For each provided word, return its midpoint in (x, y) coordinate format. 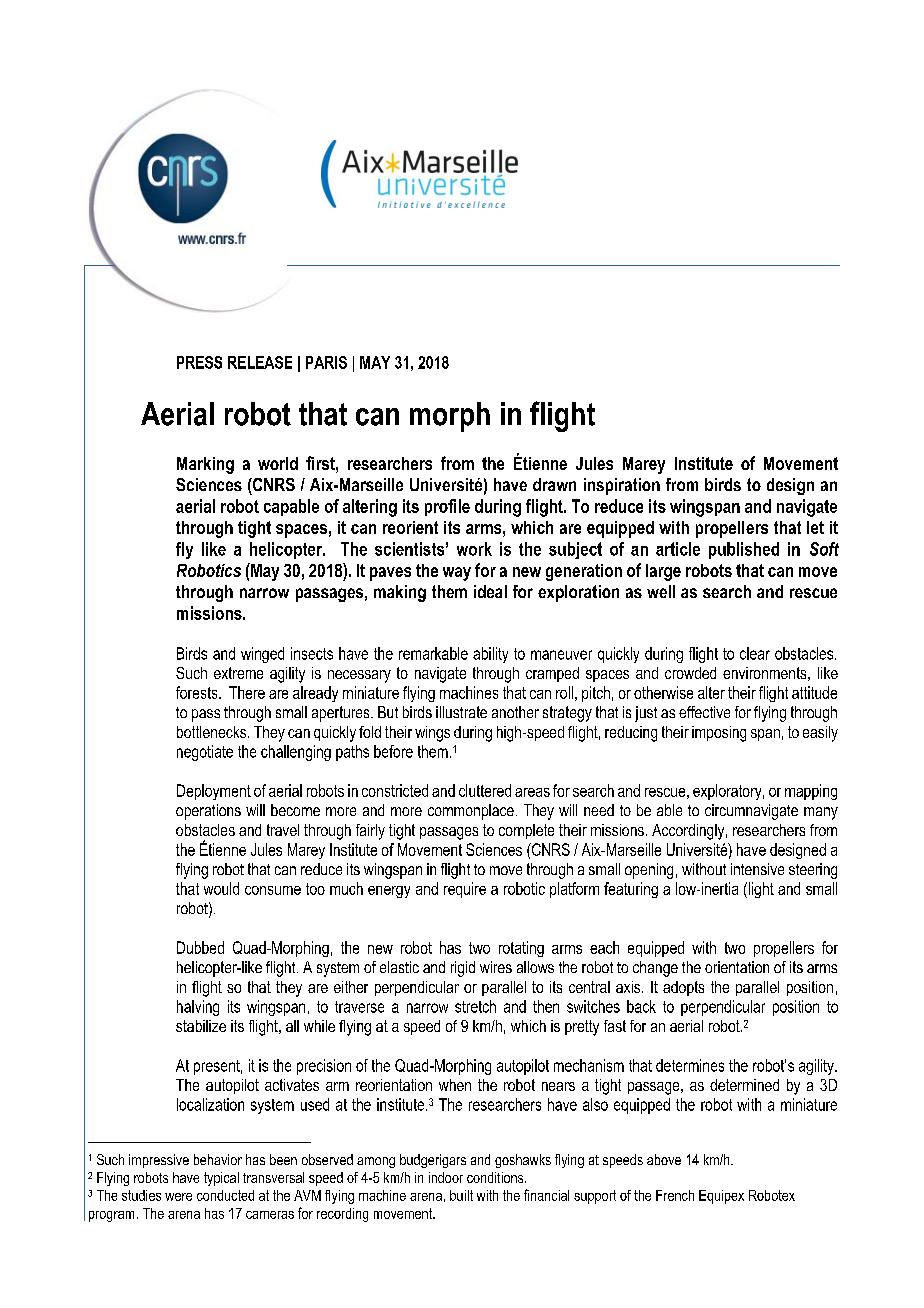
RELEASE (260, 362)
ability (490, 655)
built (461, 1195)
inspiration (622, 486)
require (465, 890)
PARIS (326, 362)
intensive (757, 869)
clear (755, 653)
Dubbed (200, 947)
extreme (238, 673)
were (178, 1197)
